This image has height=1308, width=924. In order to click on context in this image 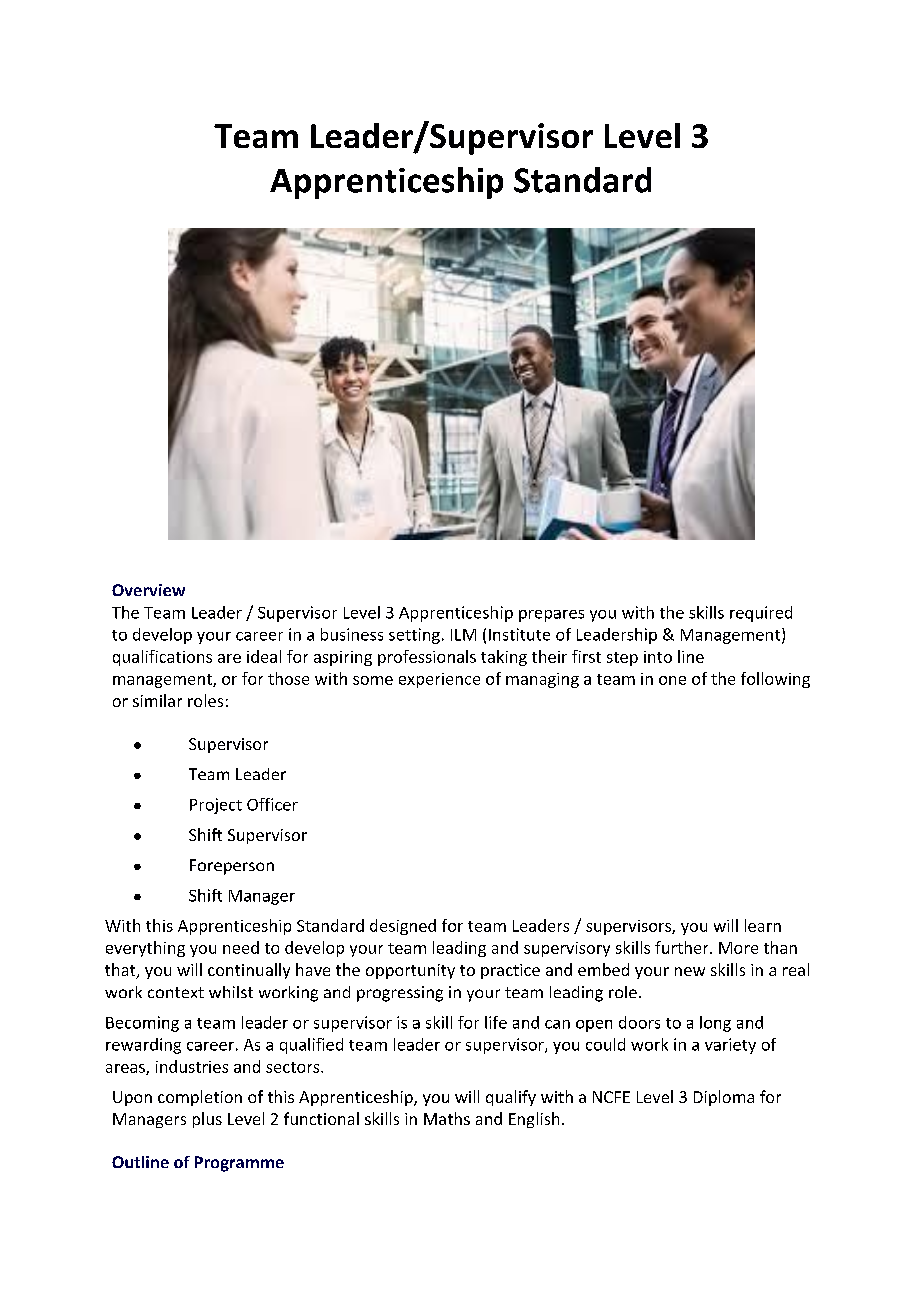, I will do `click(176, 992)`.
